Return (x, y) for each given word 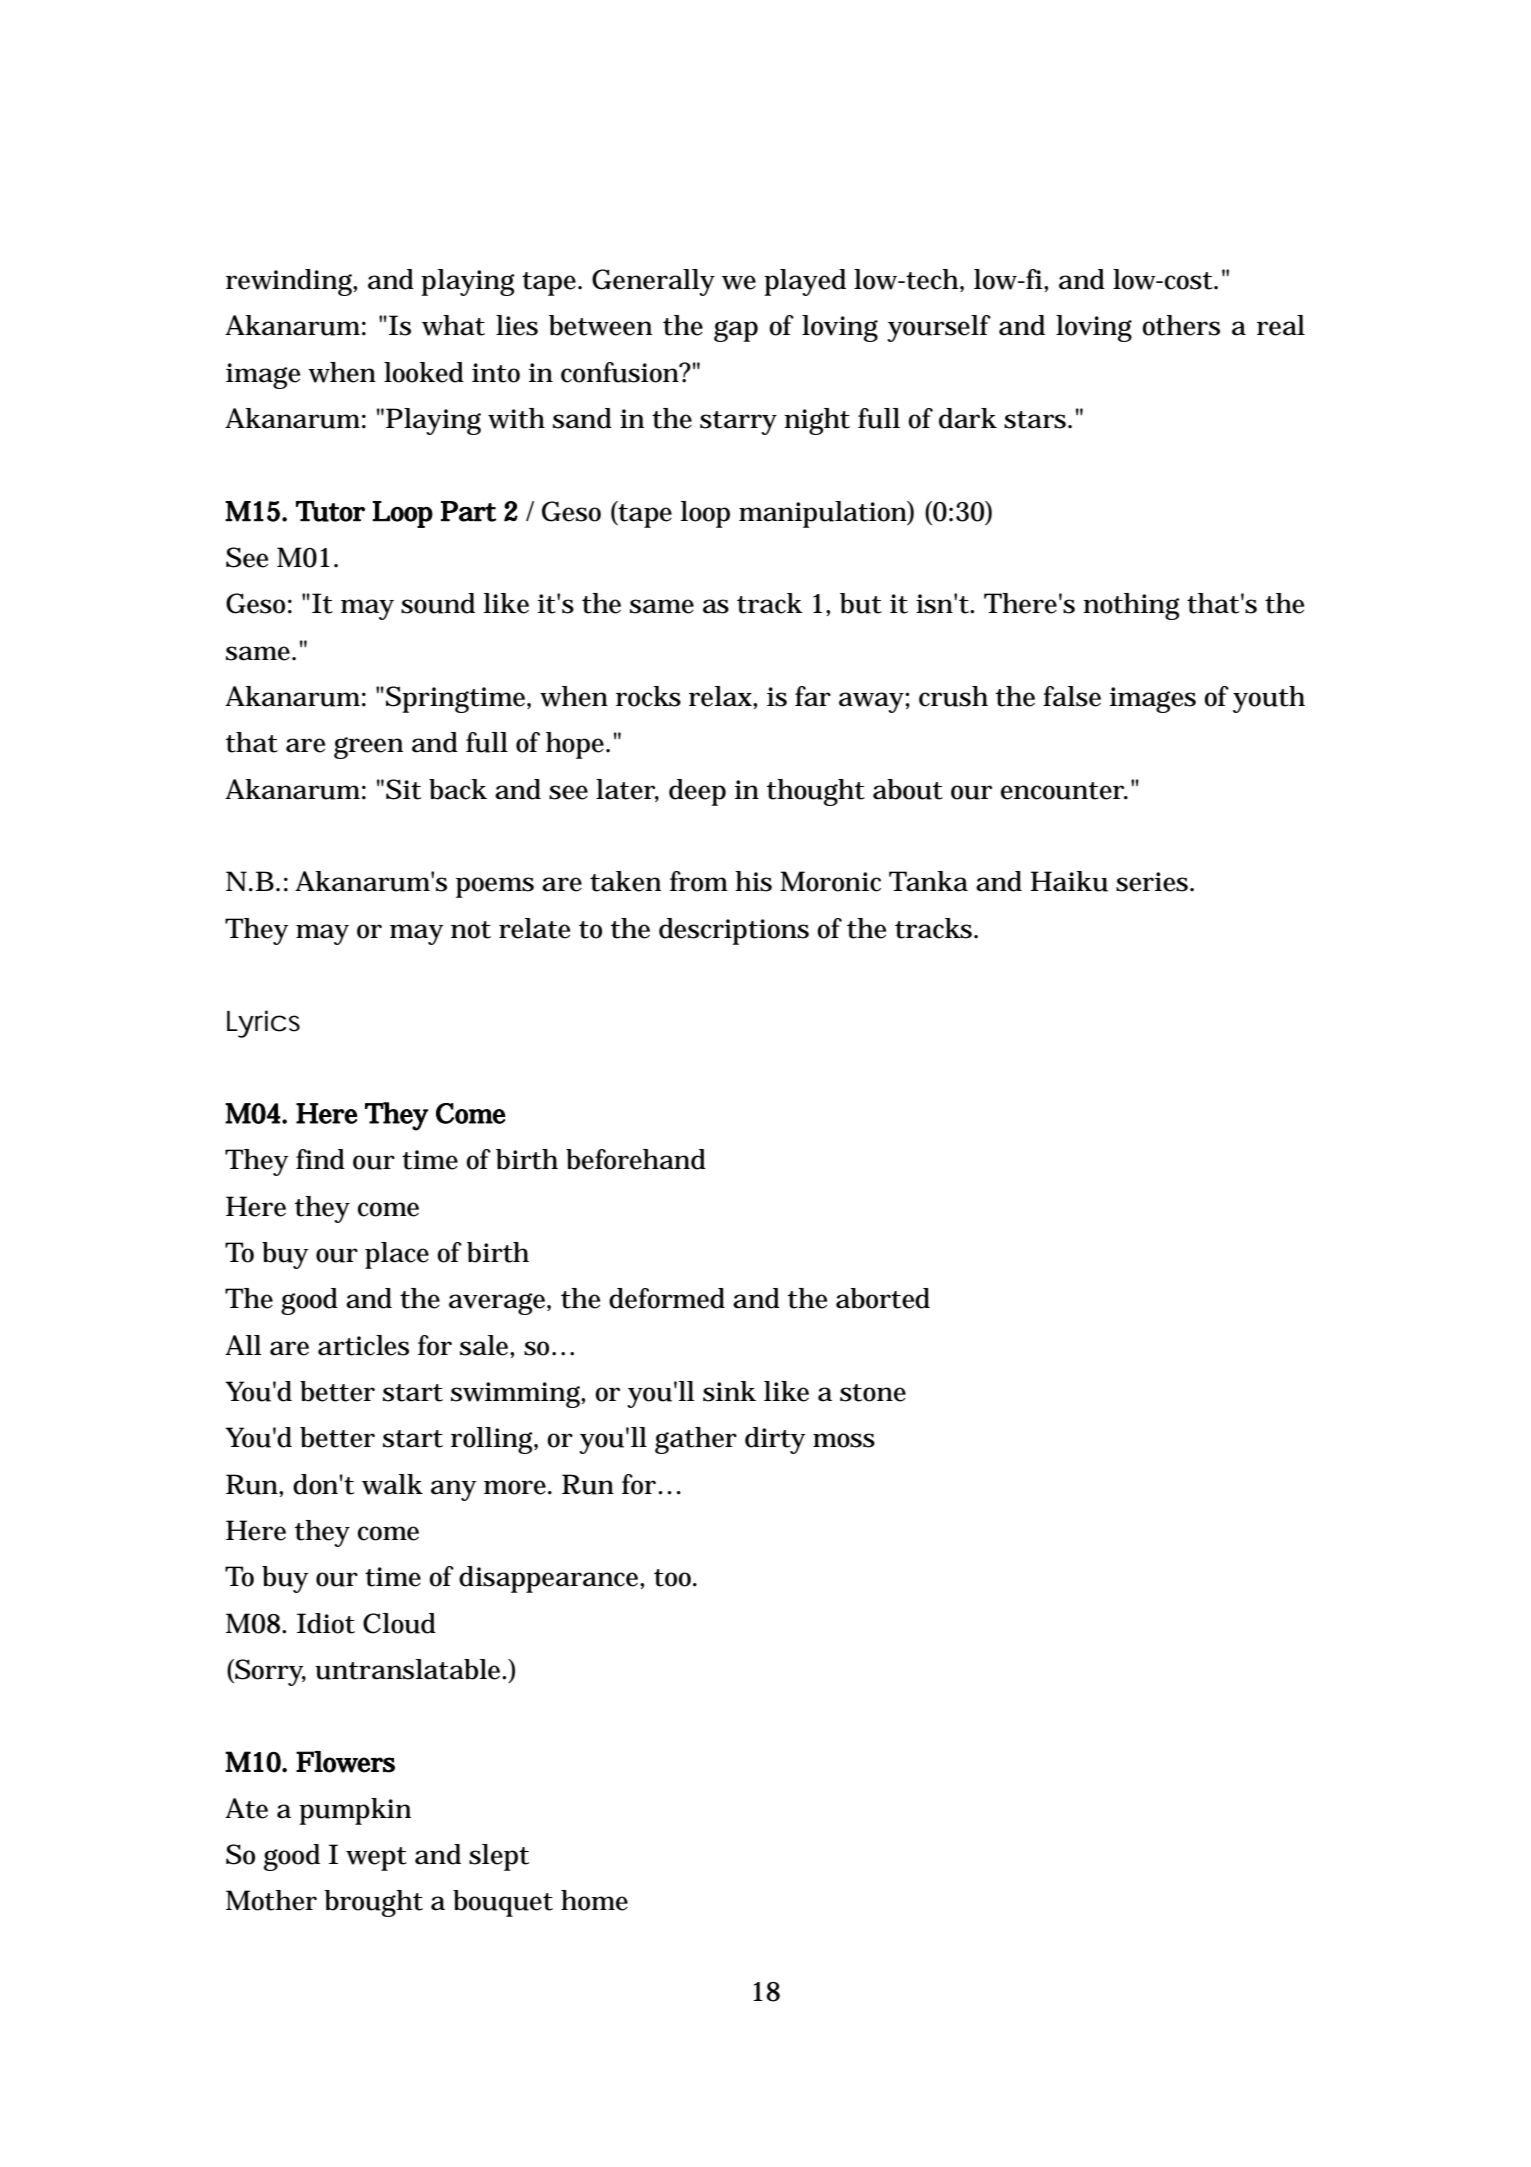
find (320, 1159)
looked (424, 372)
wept (376, 1859)
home (594, 1900)
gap (736, 331)
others (1181, 325)
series (1153, 882)
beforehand (636, 1159)
